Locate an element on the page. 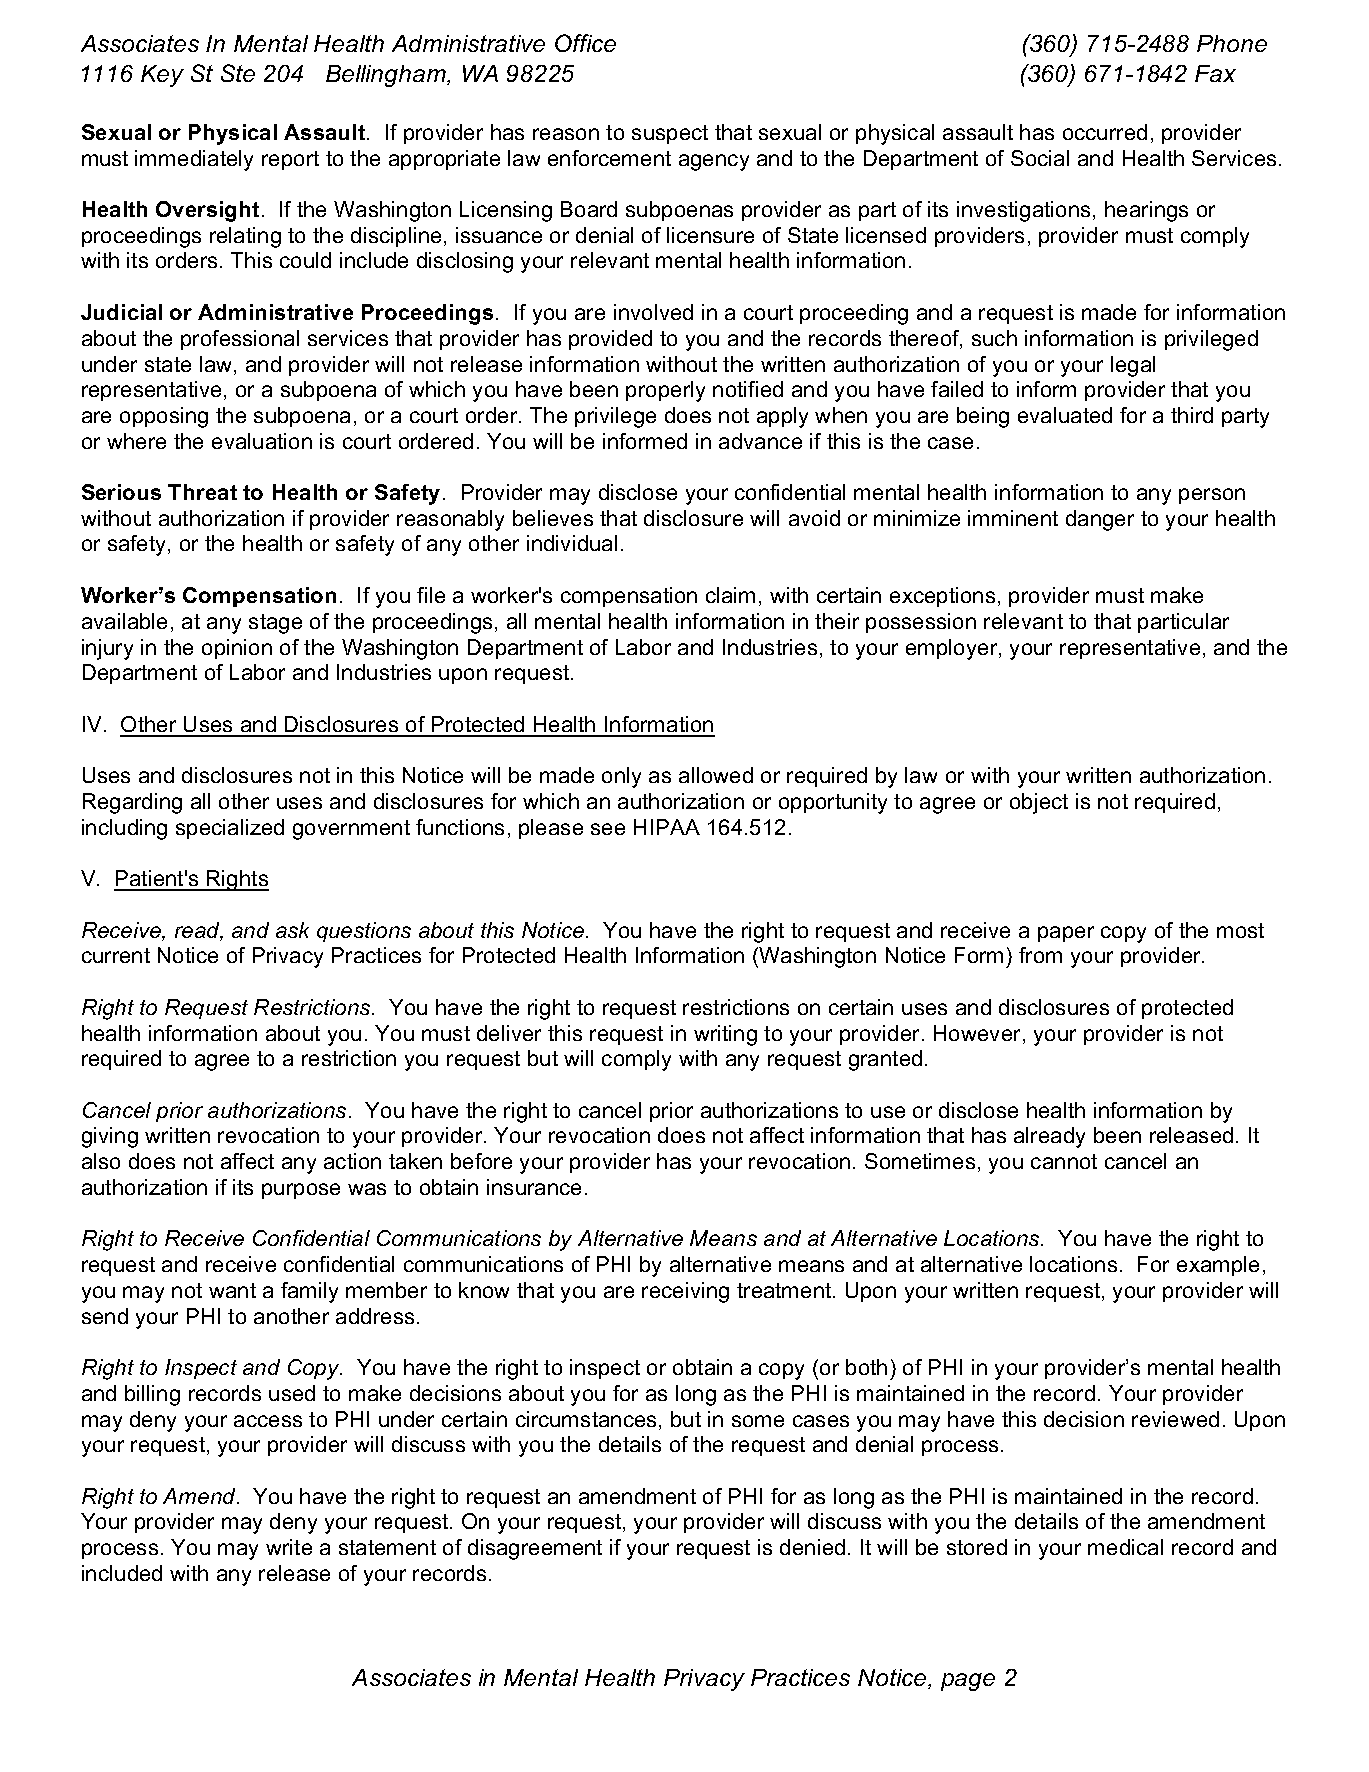  purpose is located at coordinates (301, 1191).
